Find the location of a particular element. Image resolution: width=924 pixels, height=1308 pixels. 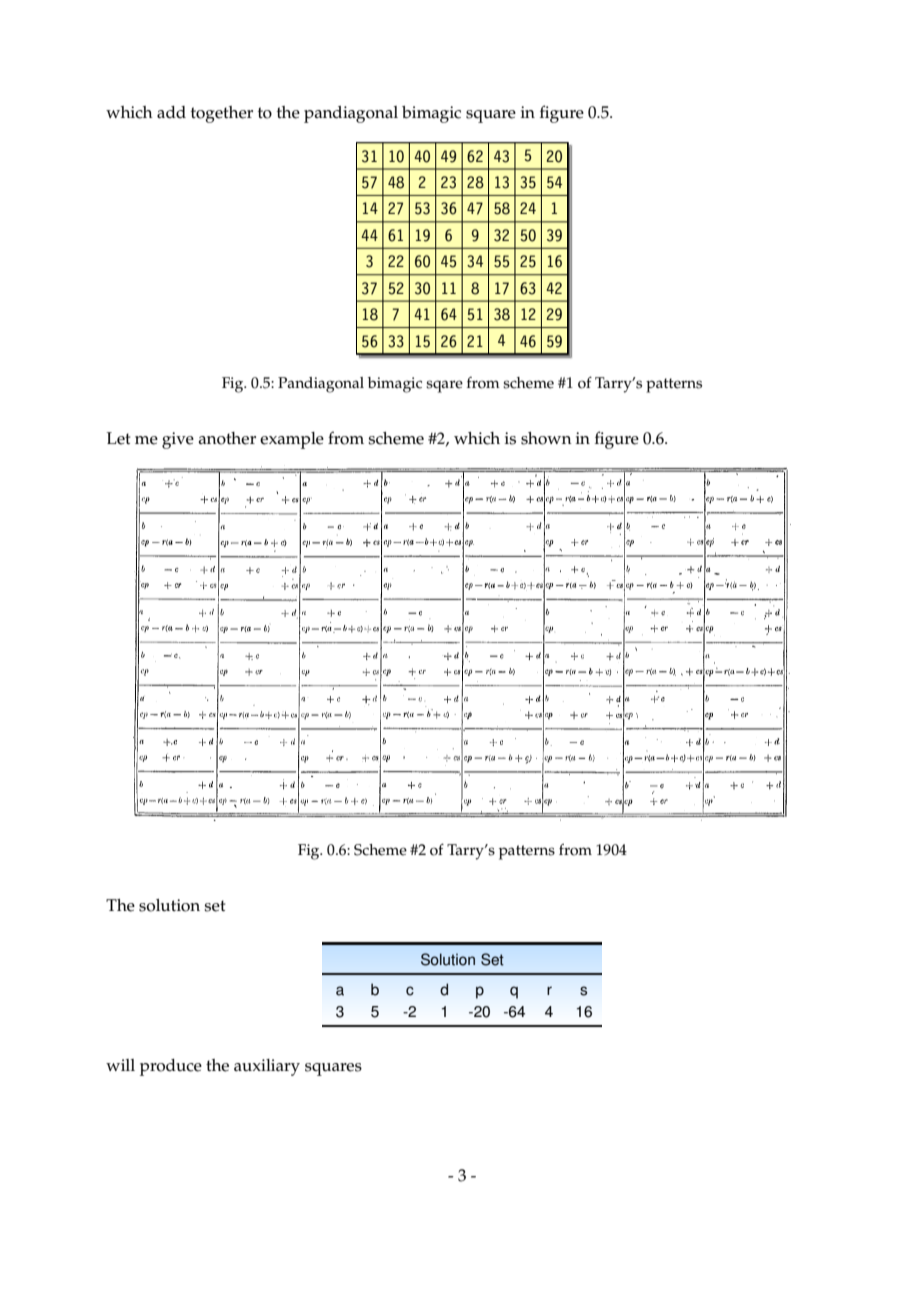

Let is located at coordinates (119, 438).
